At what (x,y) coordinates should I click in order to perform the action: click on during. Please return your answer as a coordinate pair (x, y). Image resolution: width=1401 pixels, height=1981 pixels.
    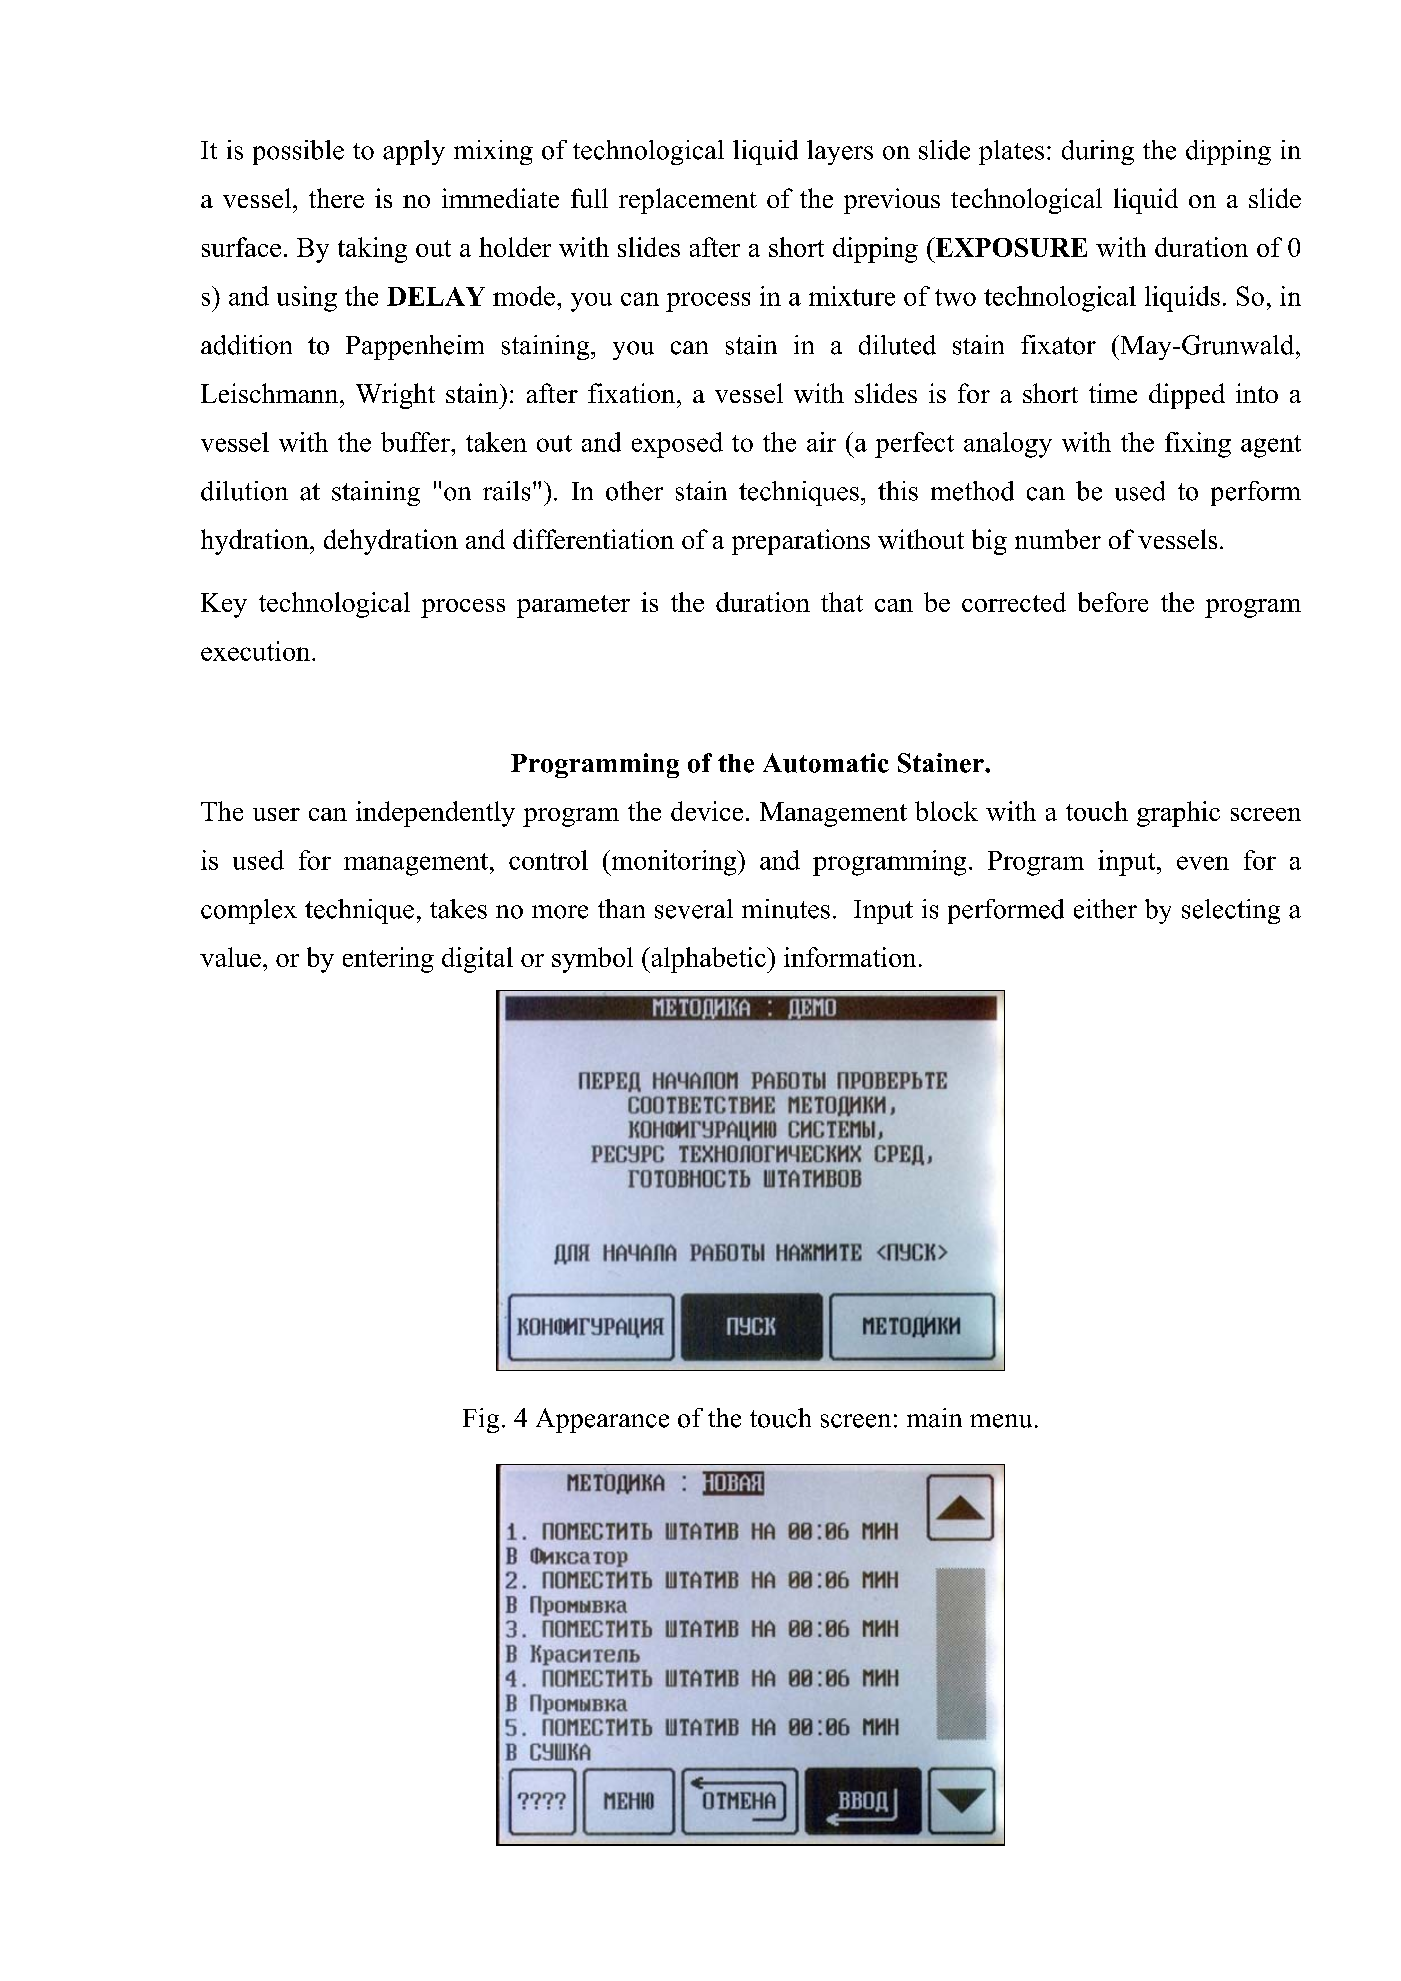
    Looking at the image, I should click on (1098, 152).
